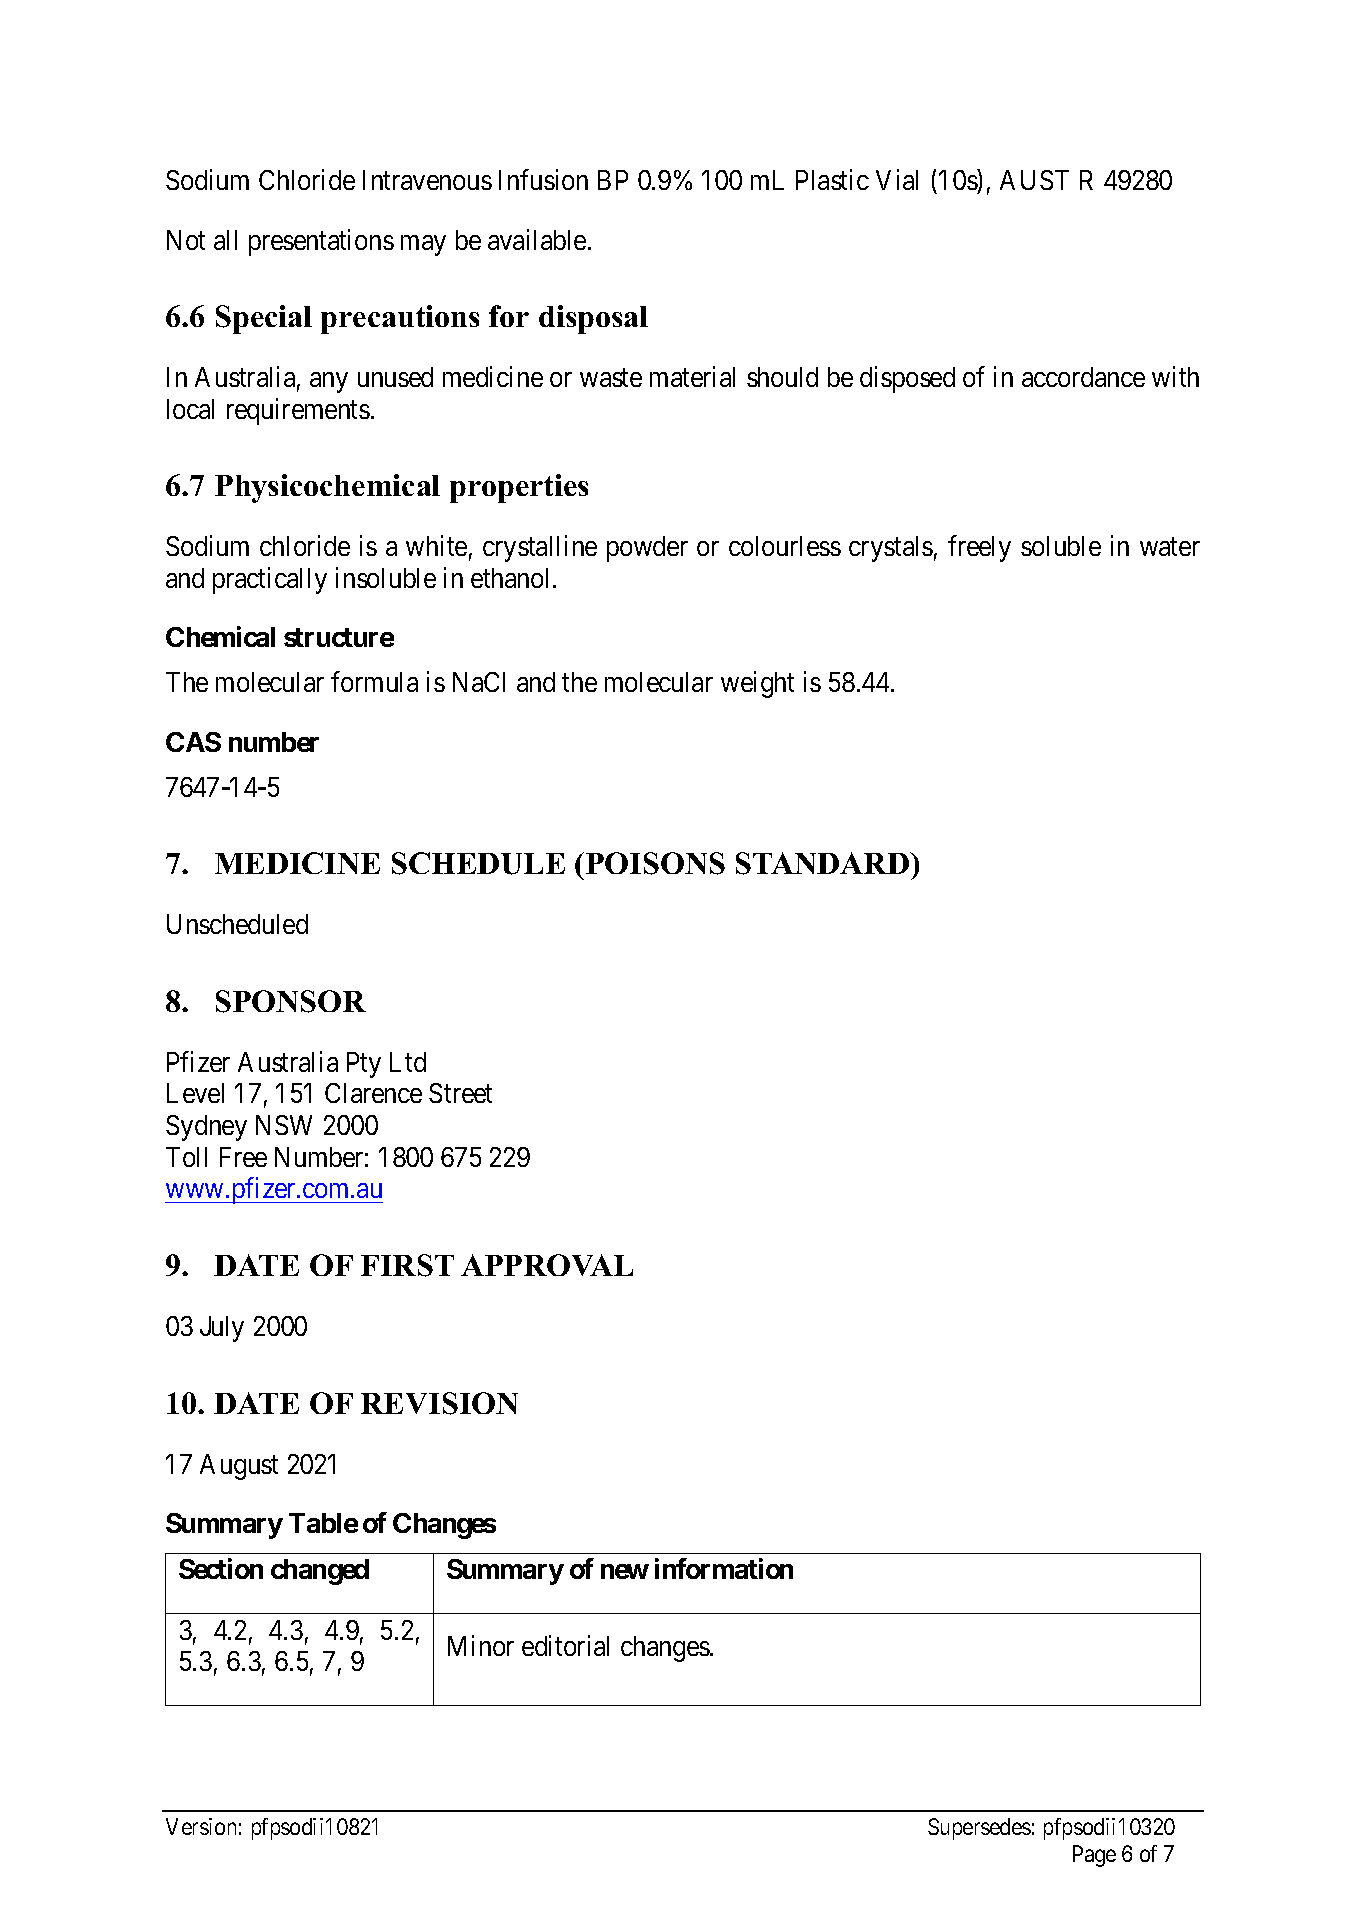 The width and height of the screenshot is (1366, 1932). I want to click on editorial, so click(565, 1645).
